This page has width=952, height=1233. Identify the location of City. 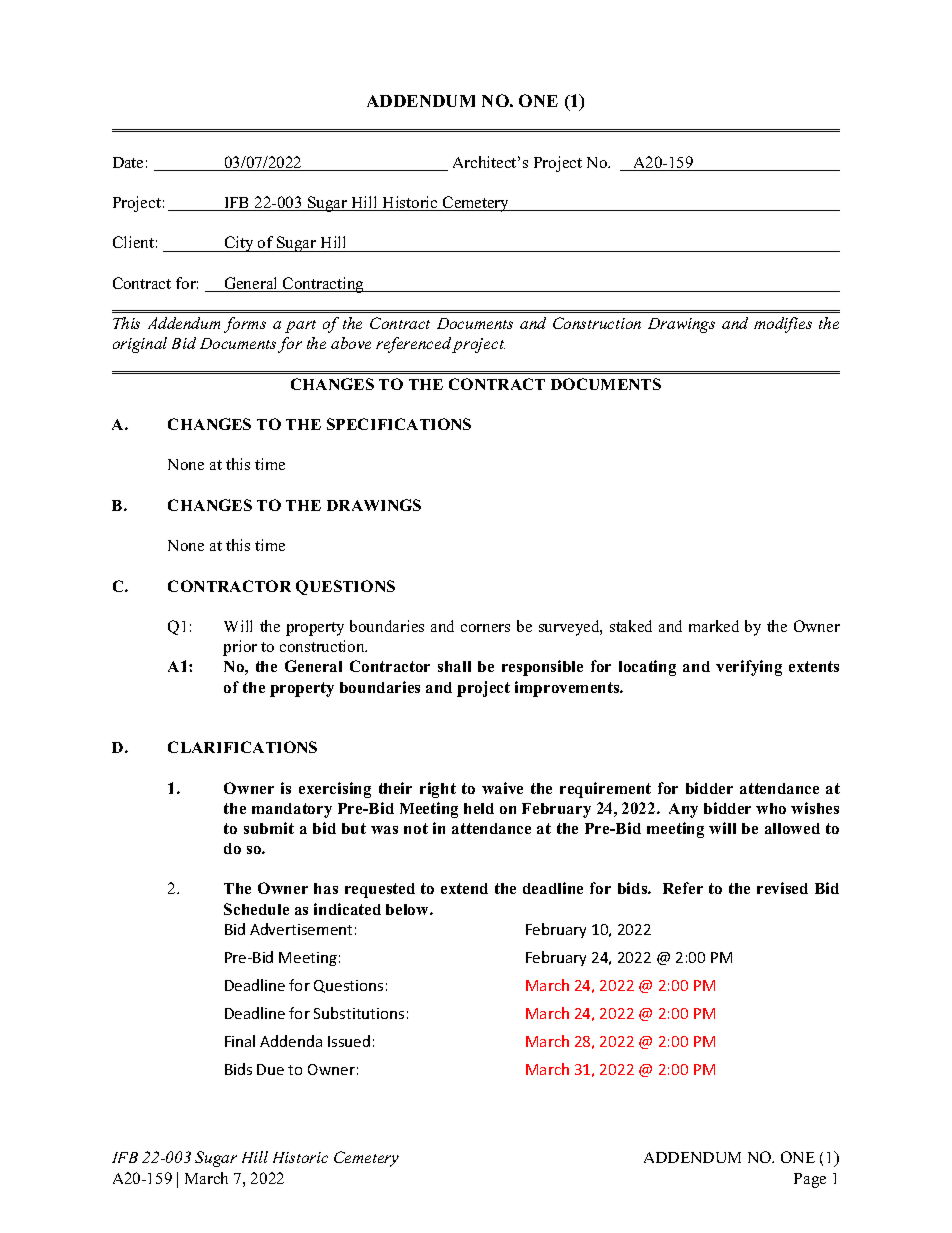
(239, 244).
